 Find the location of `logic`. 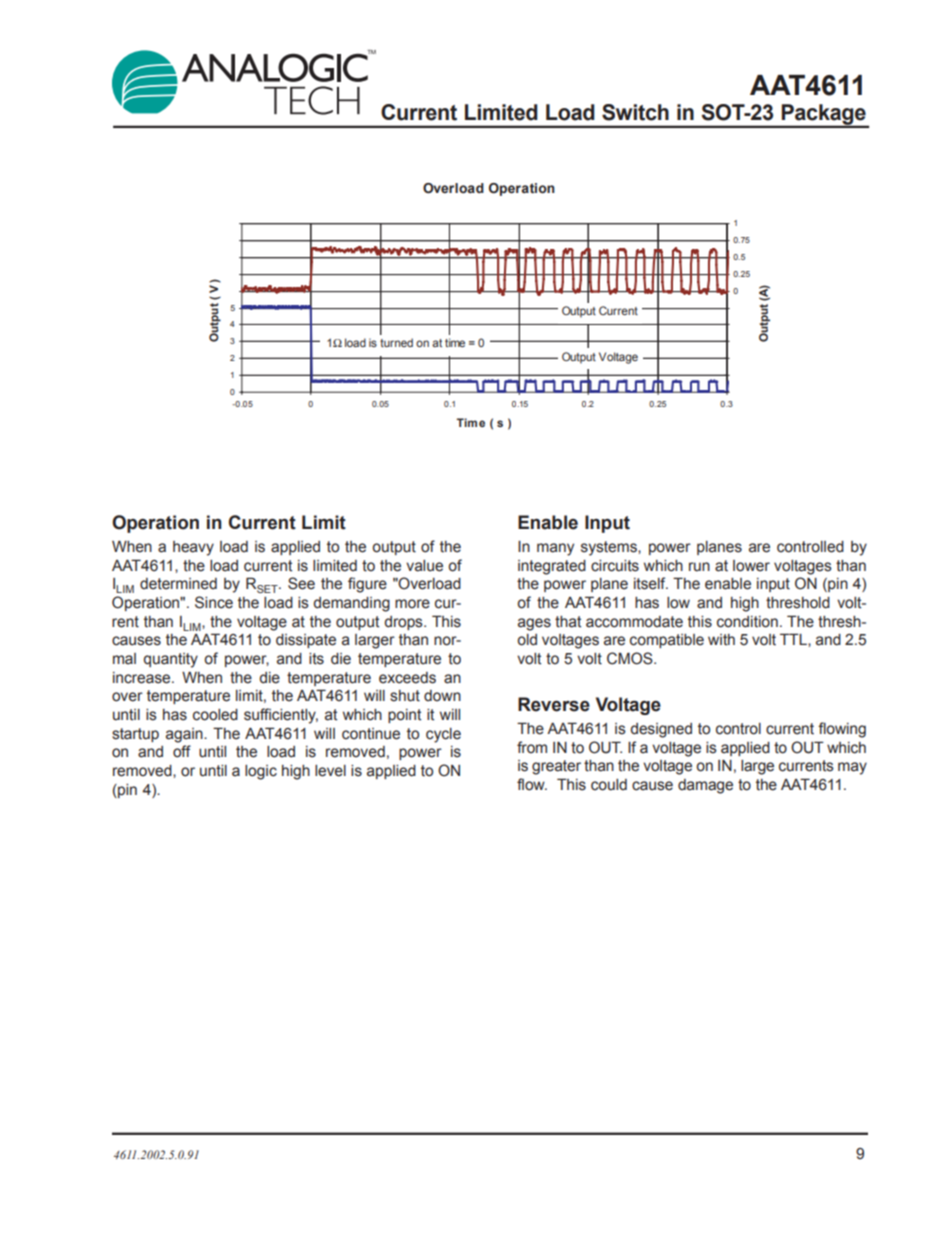

logic is located at coordinates (261, 772).
